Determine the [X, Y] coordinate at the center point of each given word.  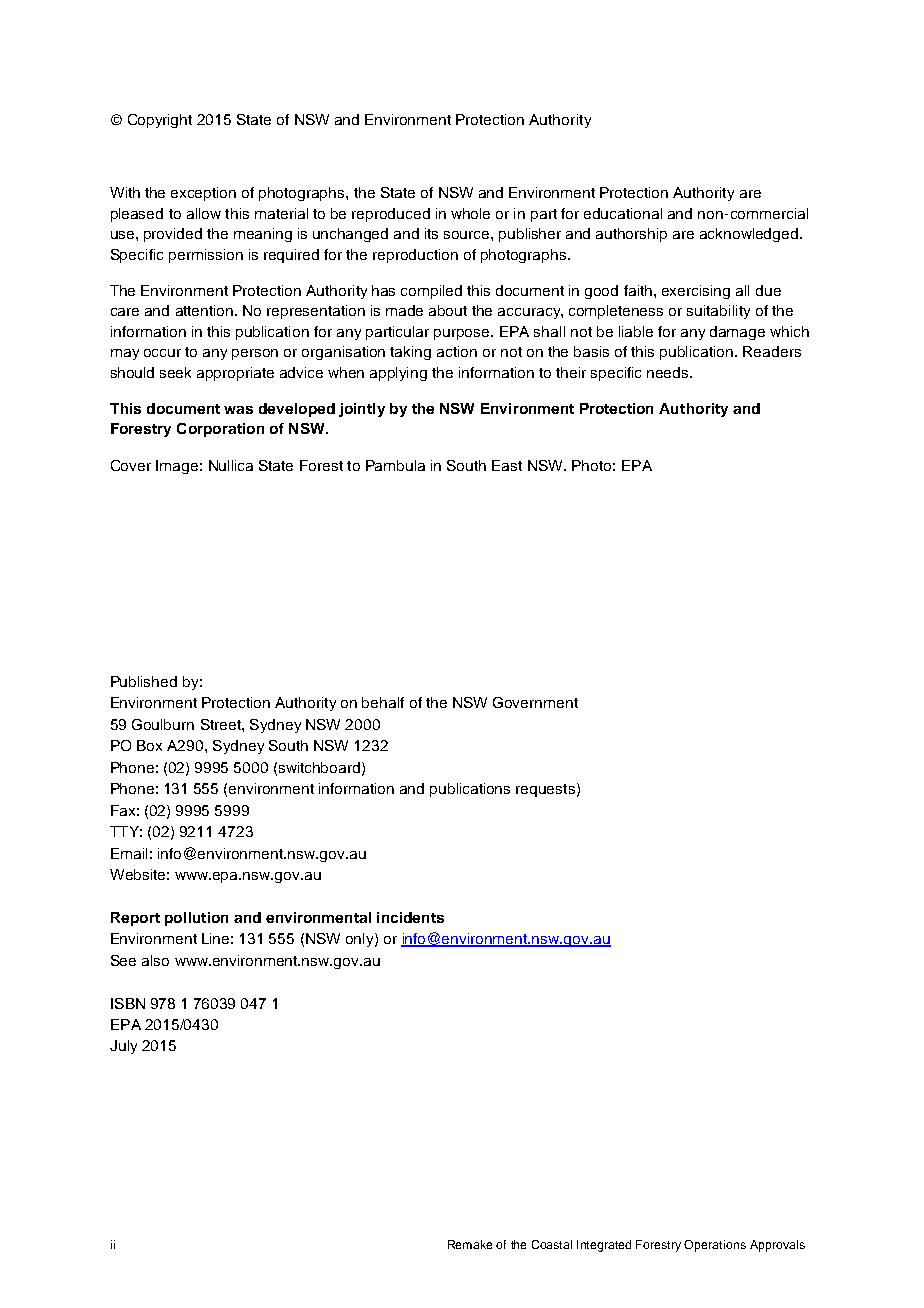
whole [470, 213]
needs [669, 372]
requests [545, 790]
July [123, 1047]
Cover [131, 465]
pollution [196, 919]
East [507, 465]
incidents [410, 917]
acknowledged [749, 235]
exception [203, 194]
